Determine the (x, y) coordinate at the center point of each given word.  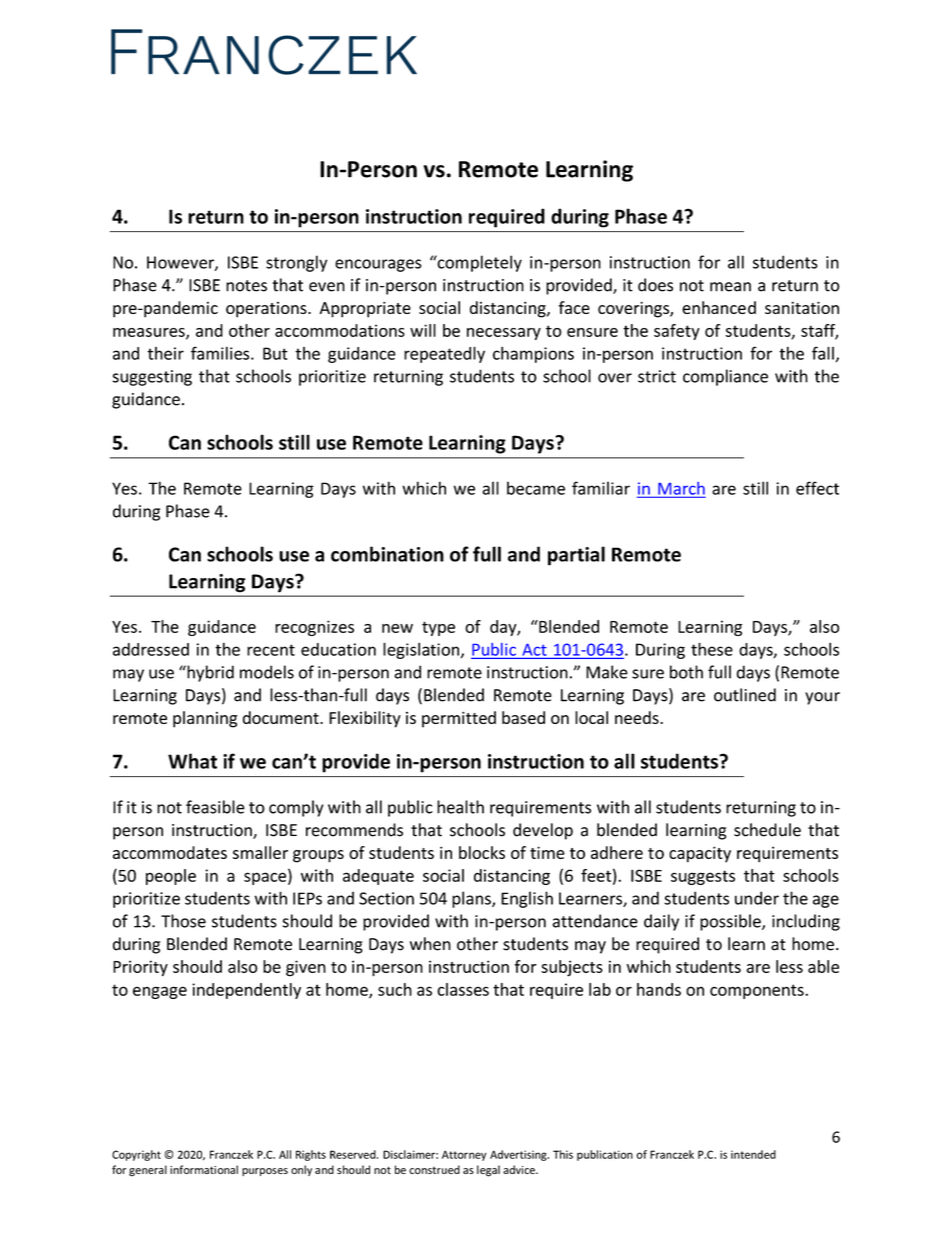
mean (730, 287)
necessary (504, 334)
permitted (459, 719)
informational (204, 1169)
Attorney (464, 1155)
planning (205, 719)
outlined (745, 695)
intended (753, 1154)
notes (246, 286)
